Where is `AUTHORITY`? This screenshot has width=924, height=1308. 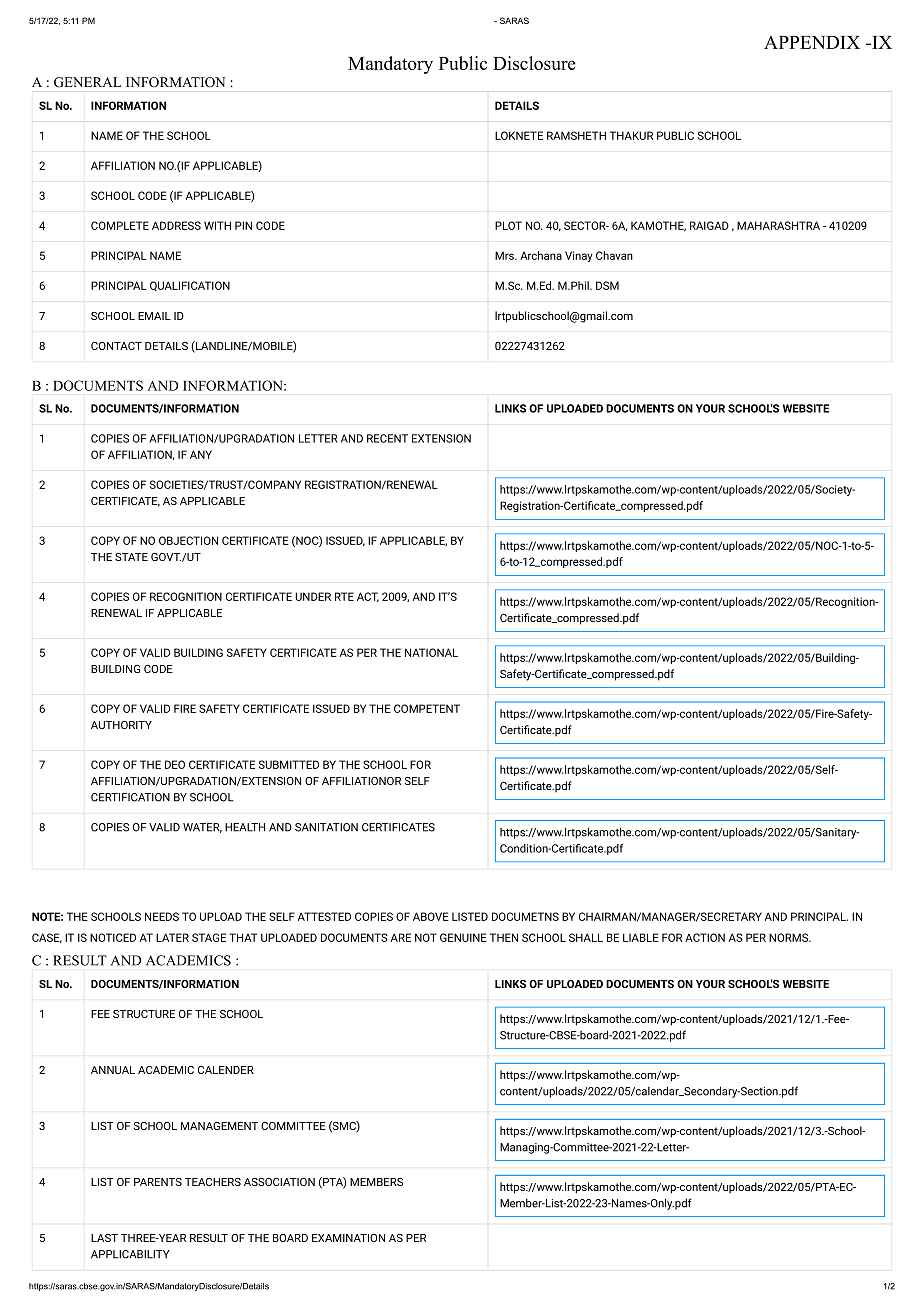
AUTHORITY is located at coordinates (121, 725).
